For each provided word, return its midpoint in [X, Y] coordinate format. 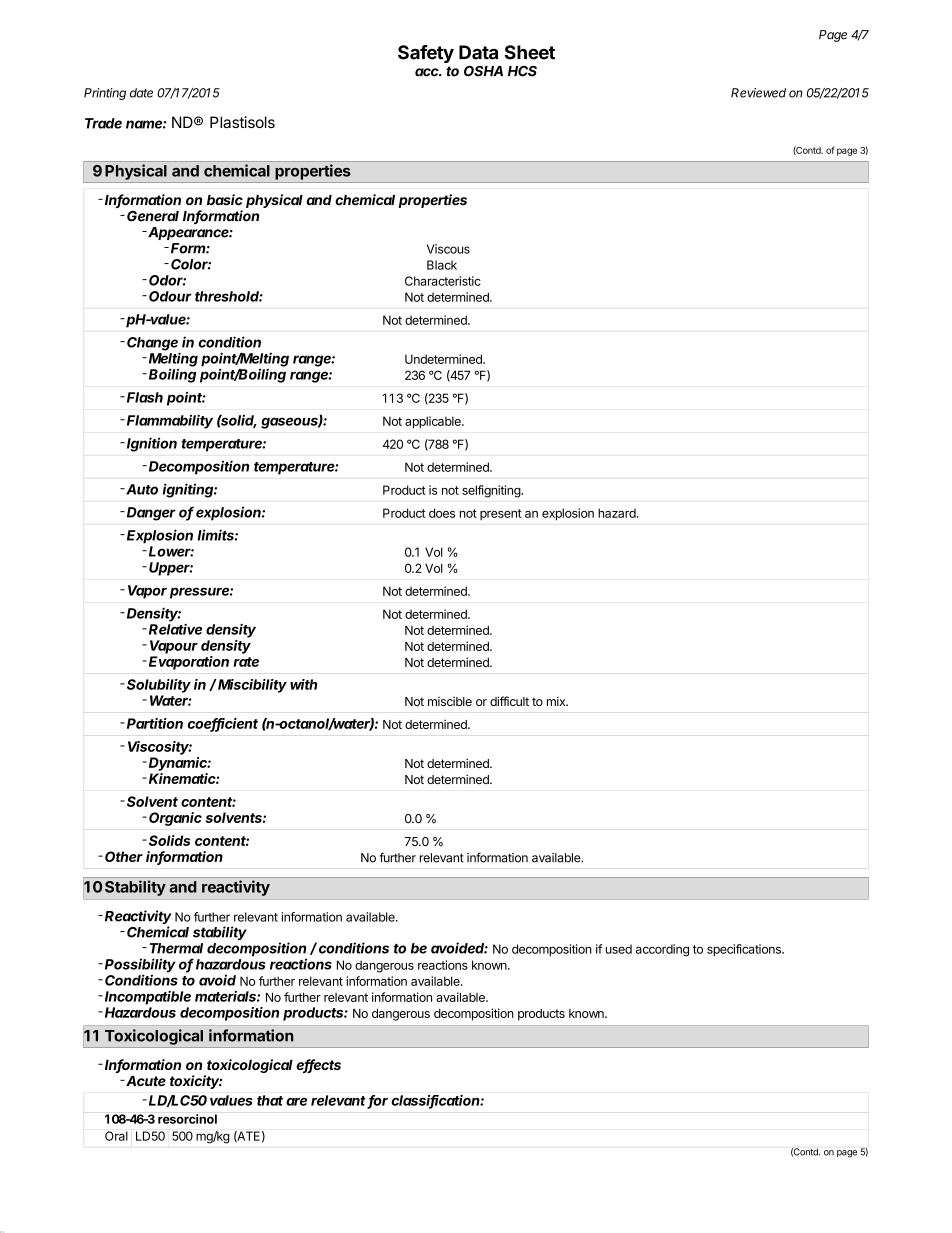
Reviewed [758, 93]
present [501, 514]
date [141, 93]
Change [153, 345]
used [619, 949]
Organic [175, 819]
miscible [450, 701]
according [662, 950]
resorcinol [187, 1119]
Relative [175, 629]
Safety [426, 54]
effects [318, 1066]
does [442, 513]
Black [442, 265]
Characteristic [443, 281]
